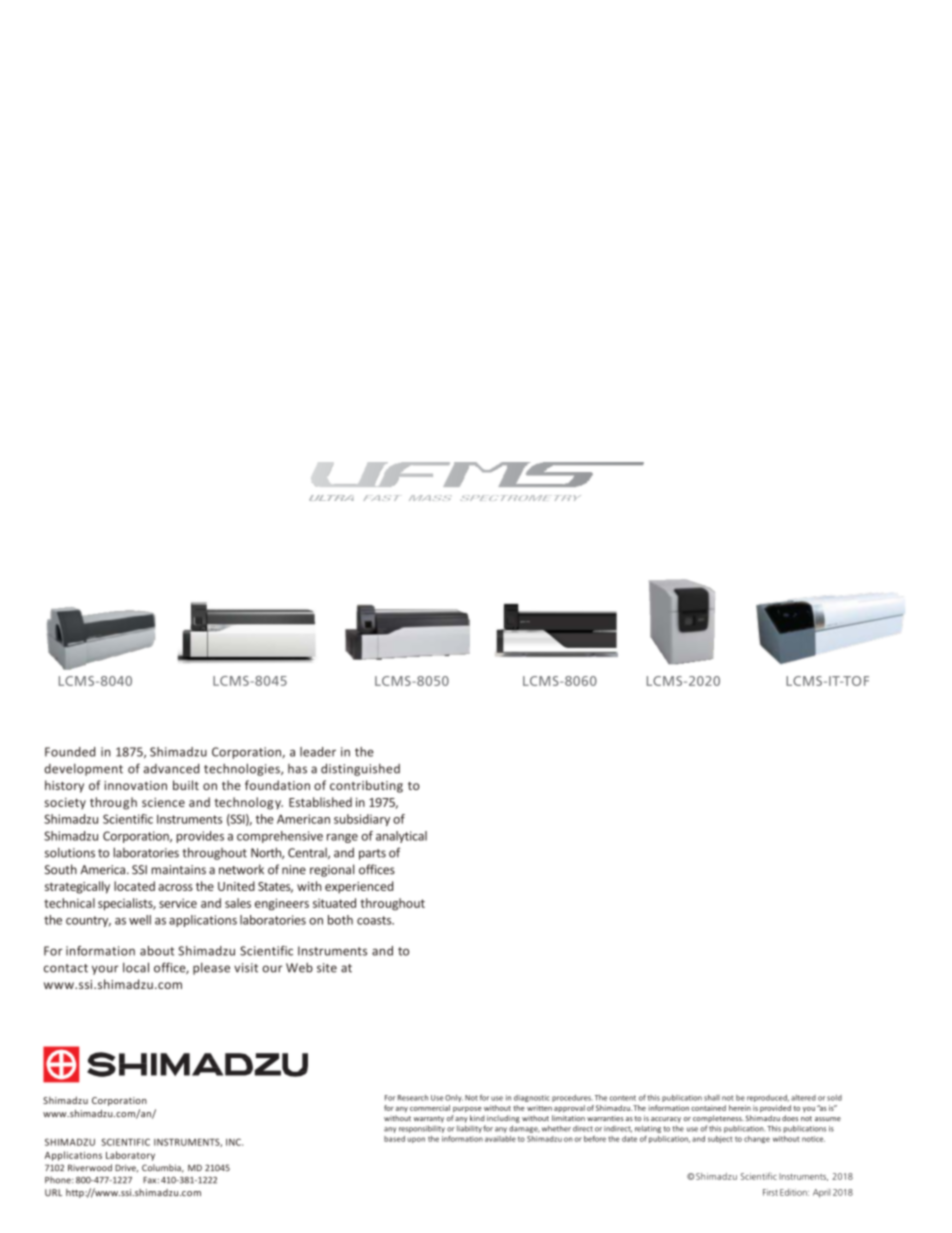 This screenshot has width=952, height=1233. I want to click on advanced, so click(171, 769).
